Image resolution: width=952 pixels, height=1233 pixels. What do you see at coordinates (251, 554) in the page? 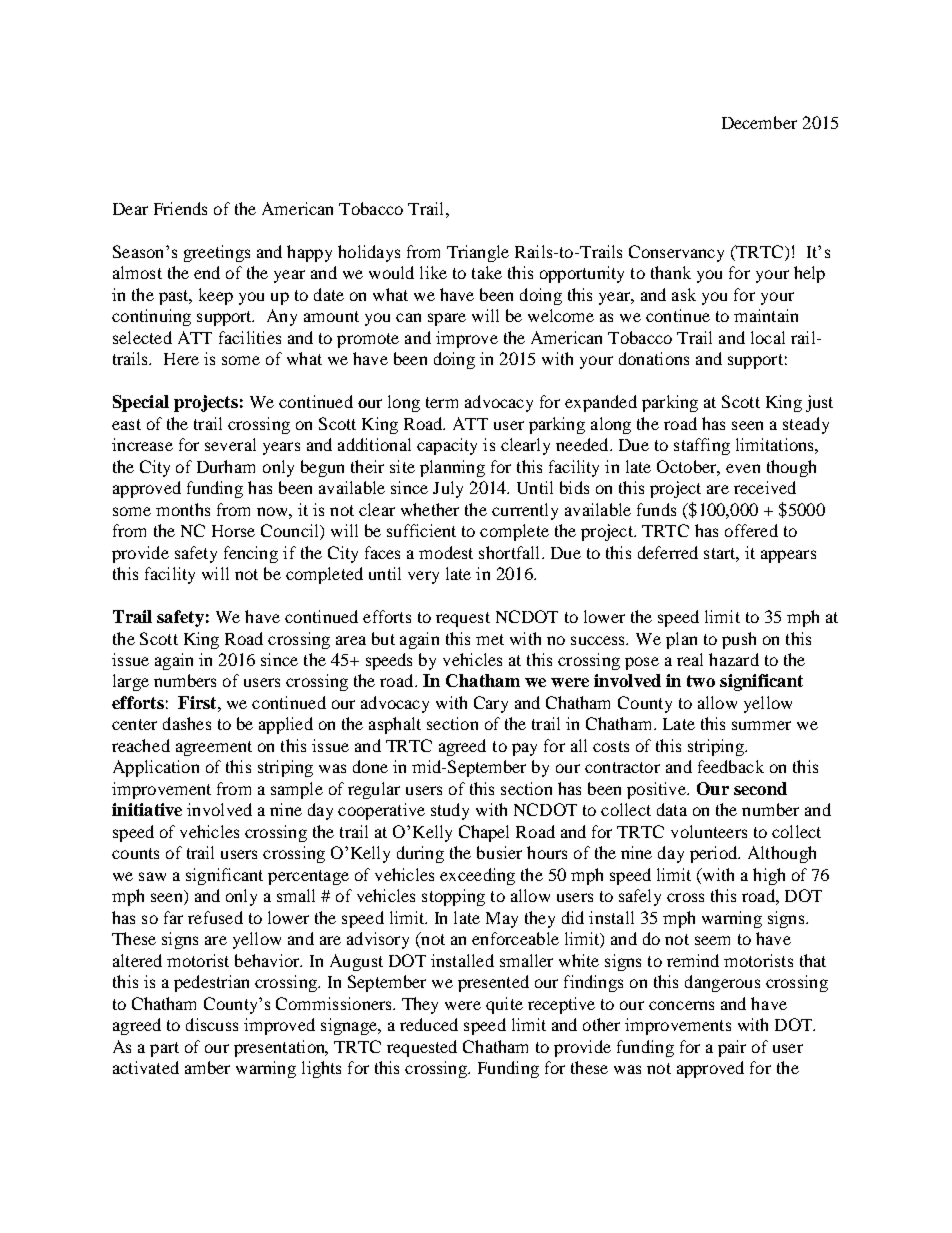
I see `fencing` at bounding box center [251, 554].
